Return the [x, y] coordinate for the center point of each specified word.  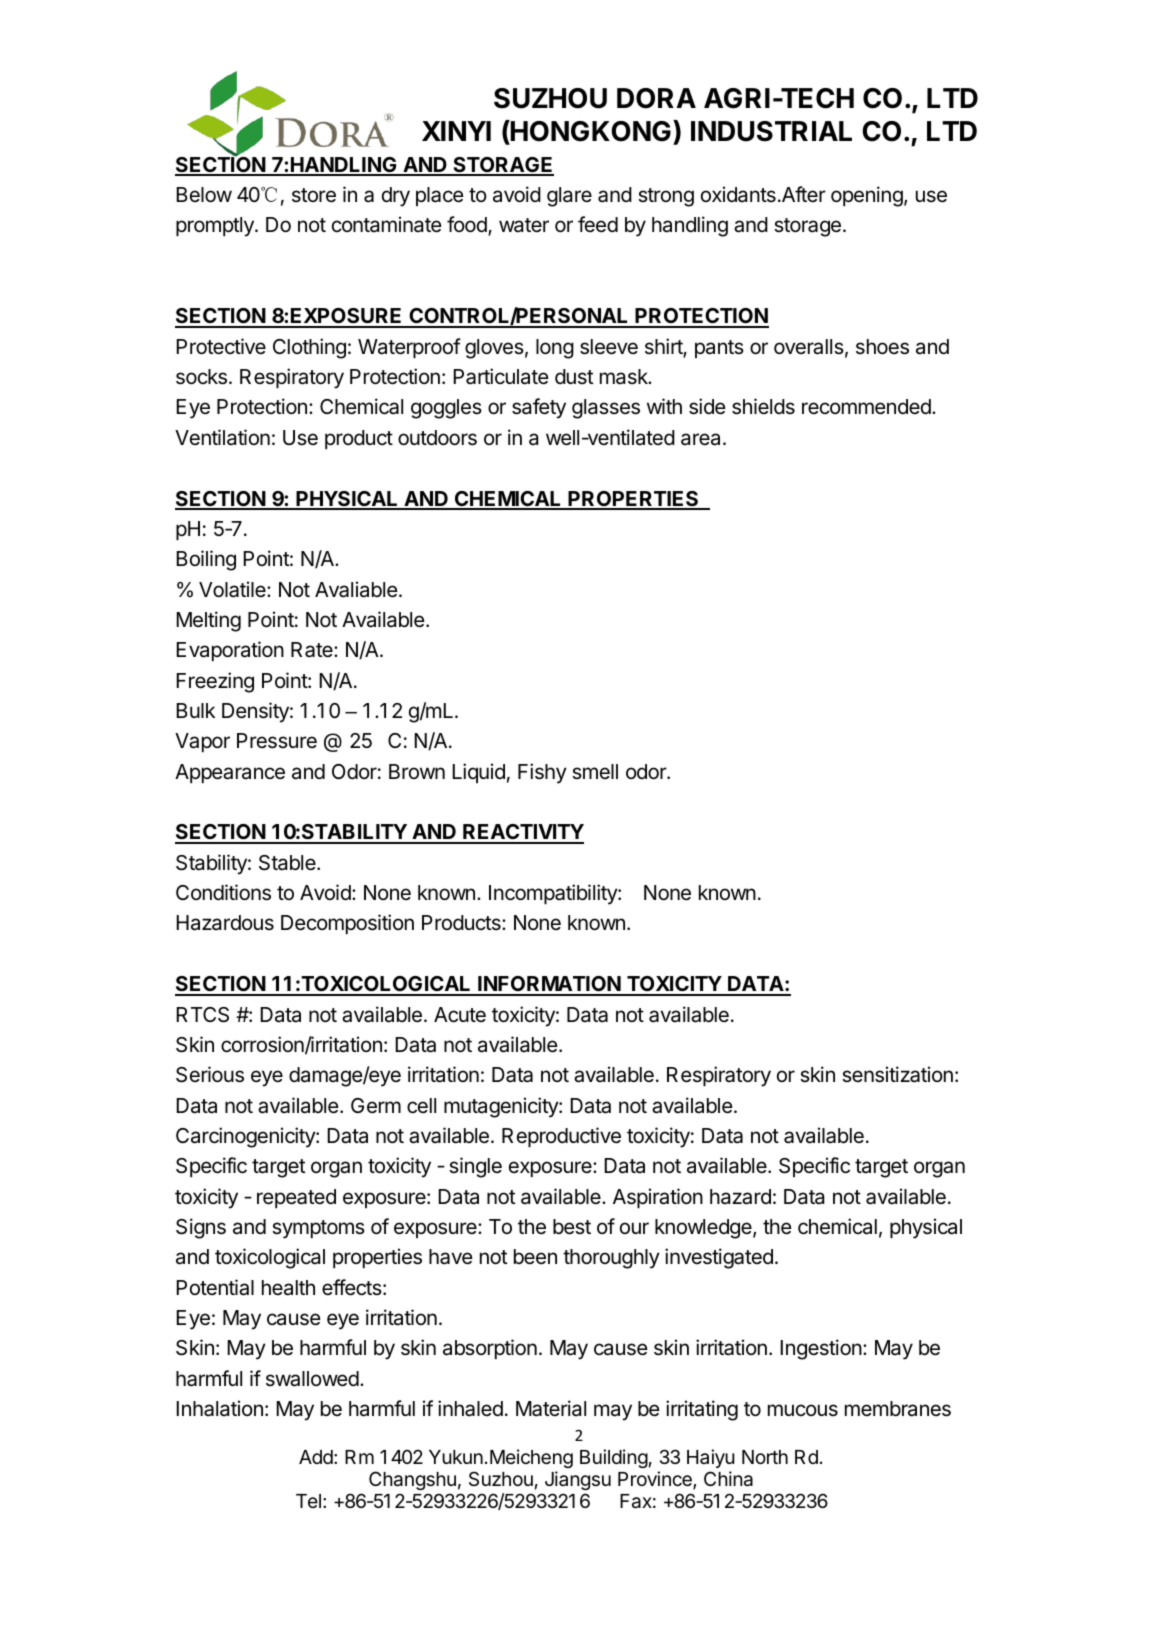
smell [595, 772]
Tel [308, 1501]
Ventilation [222, 437]
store [314, 195]
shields [763, 406]
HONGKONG [590, 132]
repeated [296, 1198]
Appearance [230, 773]
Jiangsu [578, 1480]
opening [867, 196]
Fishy [542, 773]
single [475, 1167]
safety [539, 408]
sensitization [897, 1074]
